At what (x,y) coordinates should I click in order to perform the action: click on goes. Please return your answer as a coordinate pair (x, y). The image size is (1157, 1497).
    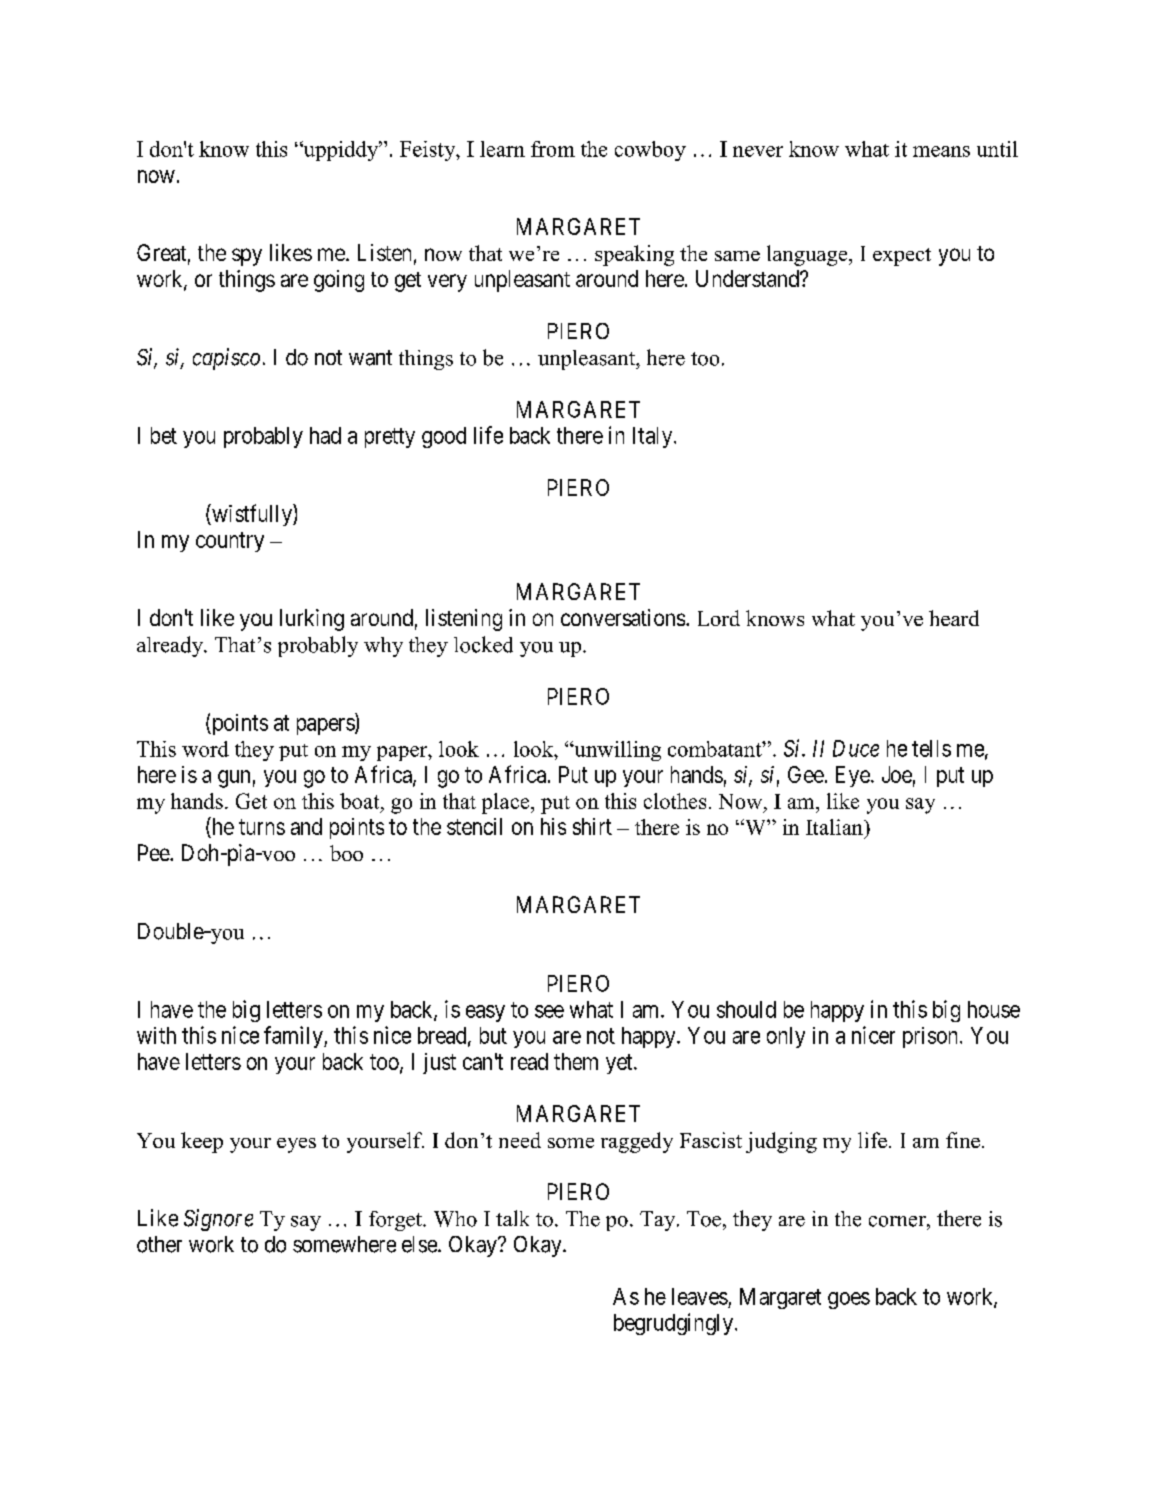
    Looking at the image, I should click on (849, 1300).
